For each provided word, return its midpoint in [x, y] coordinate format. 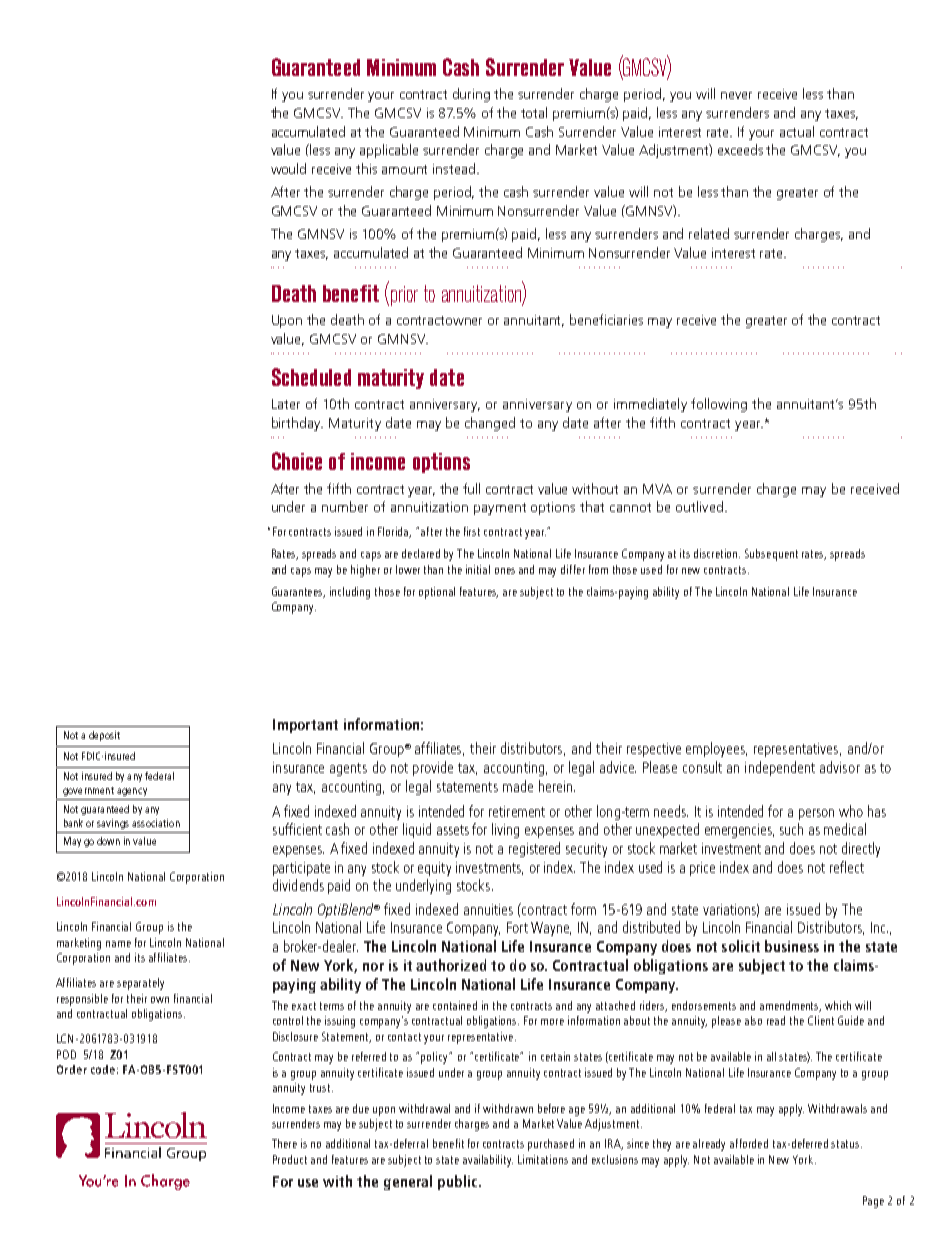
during [471, 95]
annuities [488, 909]
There [284, 1143]
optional [437, 593]
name [118, 944]
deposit [104, 736]
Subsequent [771, 555]
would [288, 168]
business [792, 946]
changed [490, 424]
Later [286, 404]
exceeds [740, 149]
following [719, 405]
